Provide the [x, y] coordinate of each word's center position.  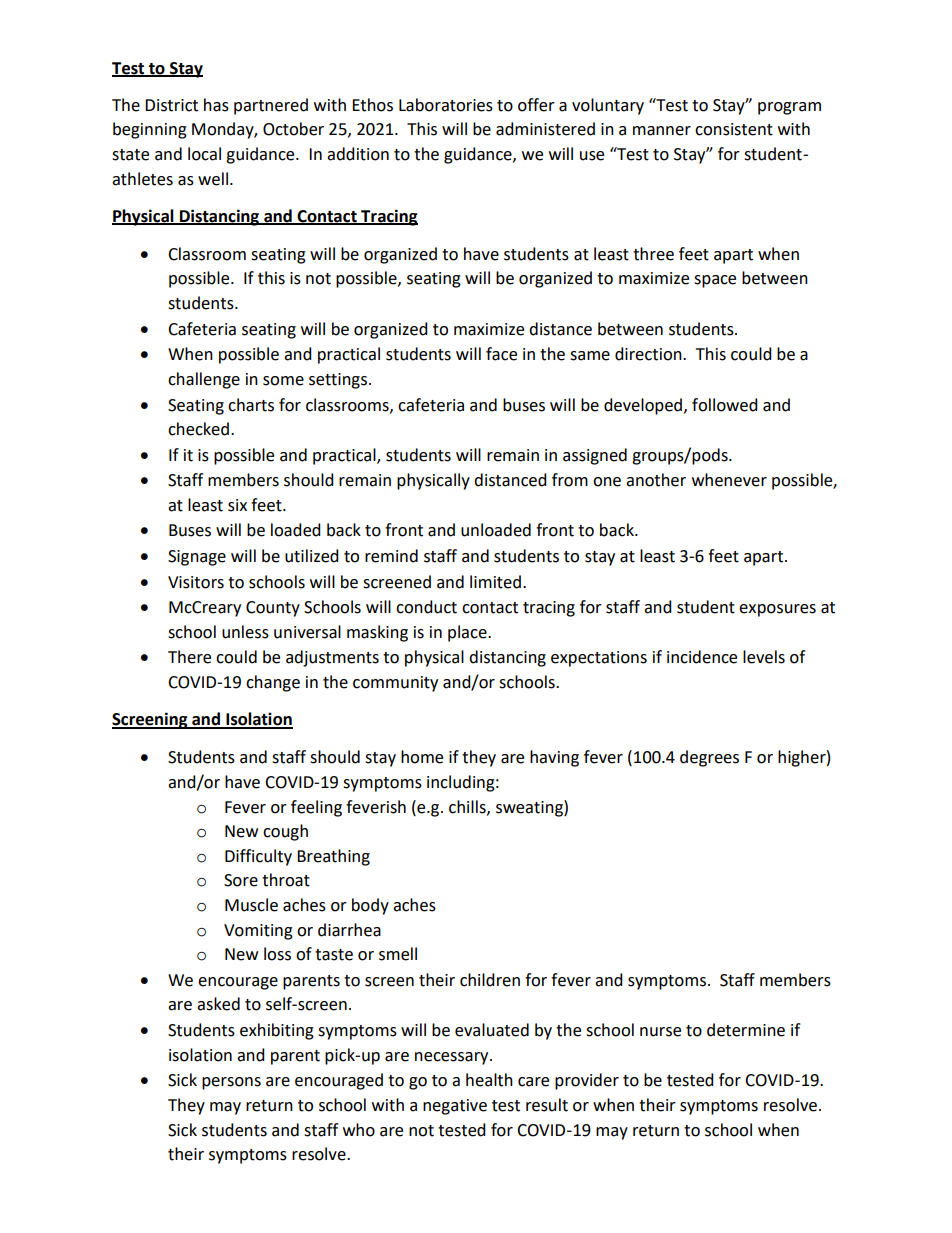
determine [746, 1030]
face [501, 354]
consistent [734, 129]
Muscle [251, 905]
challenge [204, 380]
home [422, 757]
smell [398, 954]
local [204, 154]
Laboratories [446, 105]
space [715, 281]
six [237, 505]
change [273, 683]
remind [391, 556]
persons [231, 1083]
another [656, 480]
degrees [709, 758]
